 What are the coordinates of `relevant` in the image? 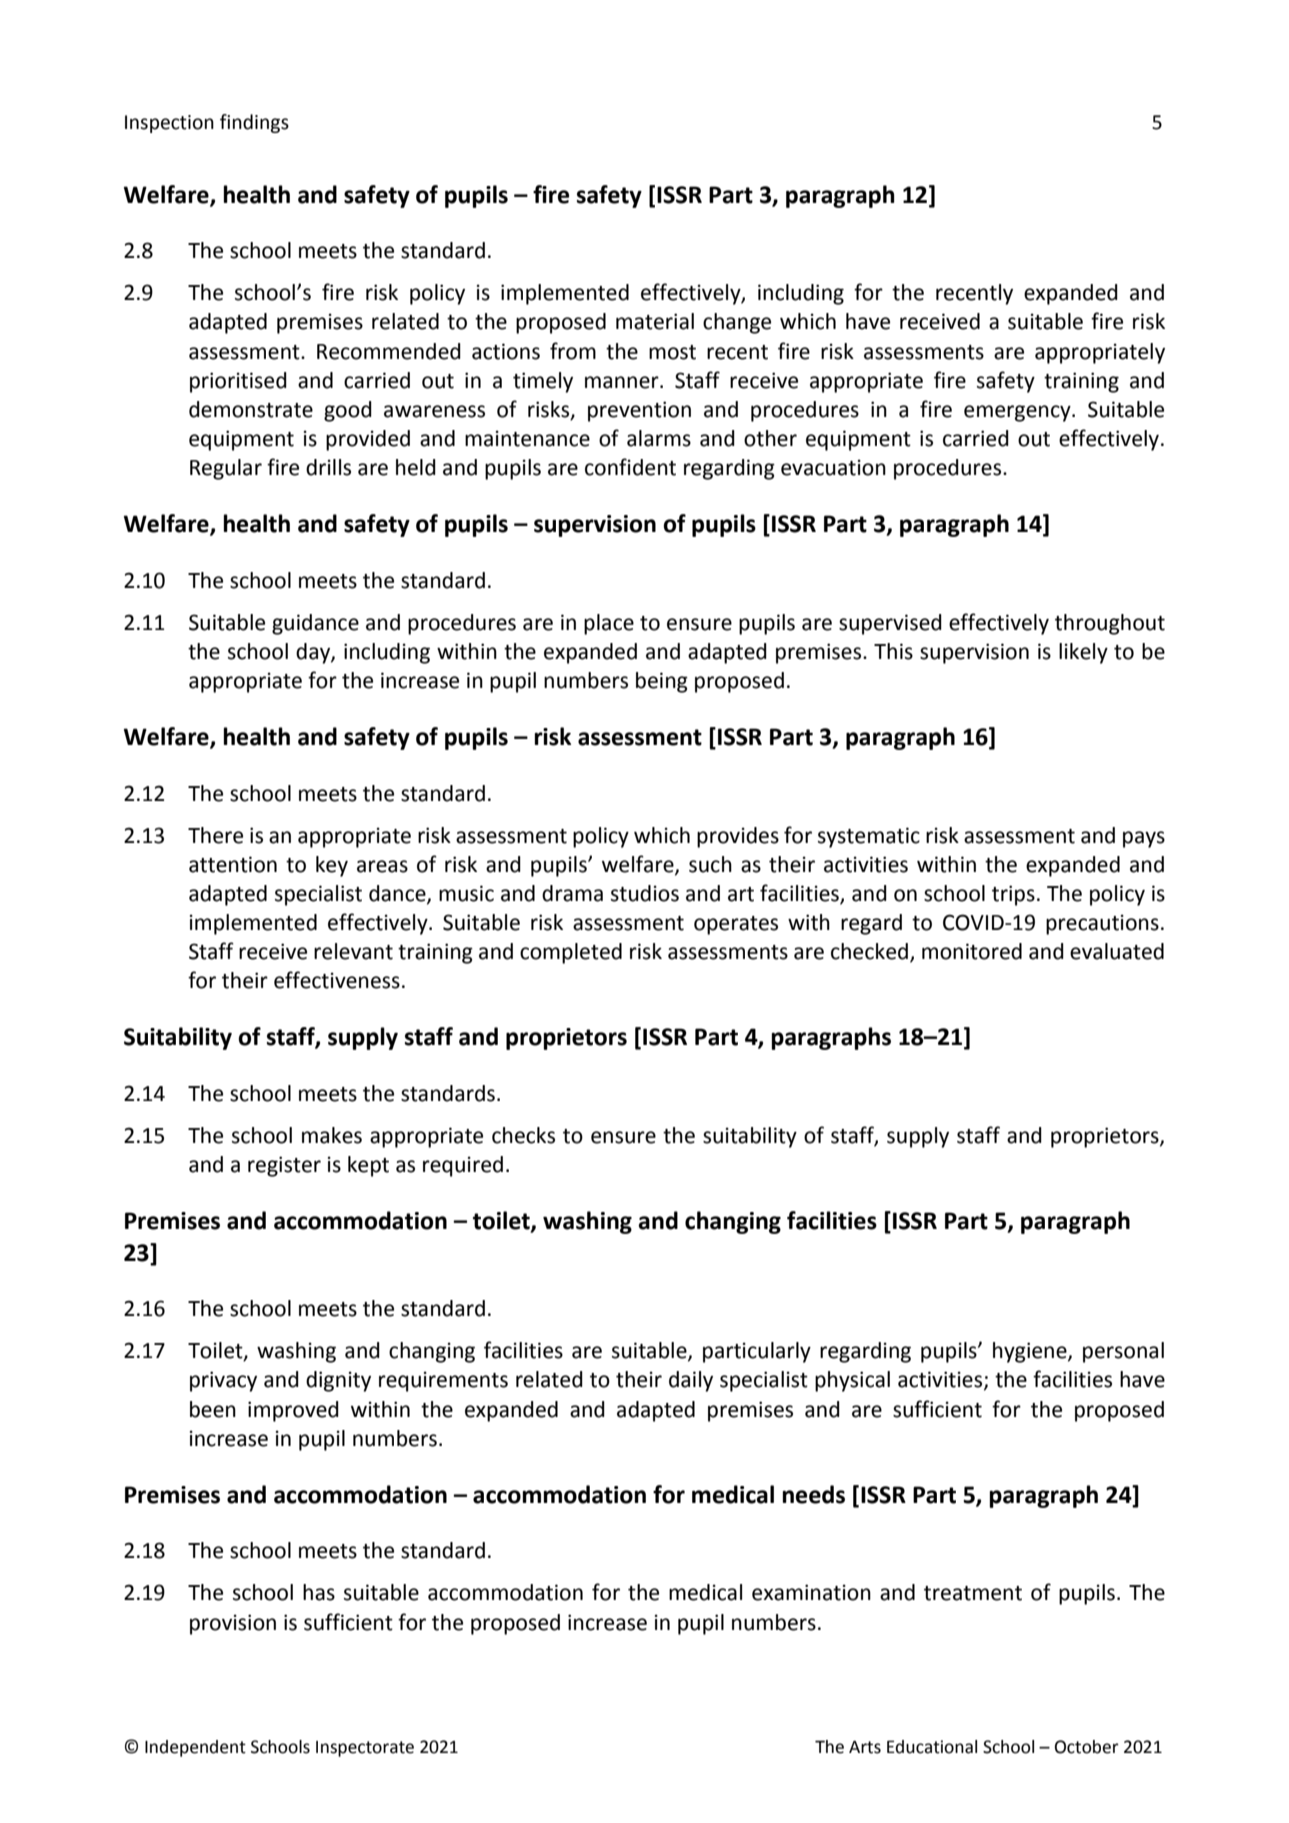 It's located at (353, 951).
